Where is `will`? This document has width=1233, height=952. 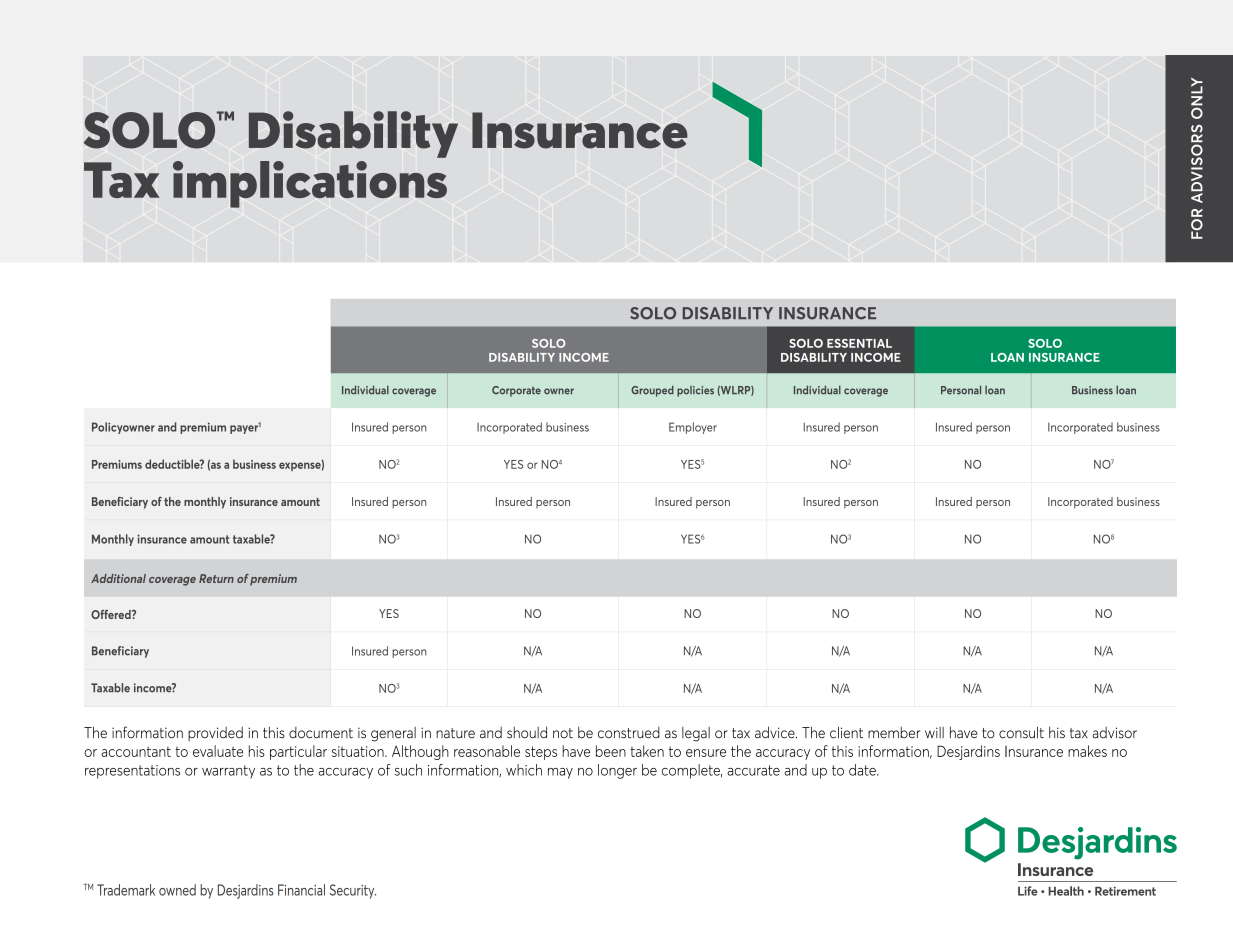
will is located at coordinates (934, 732).
